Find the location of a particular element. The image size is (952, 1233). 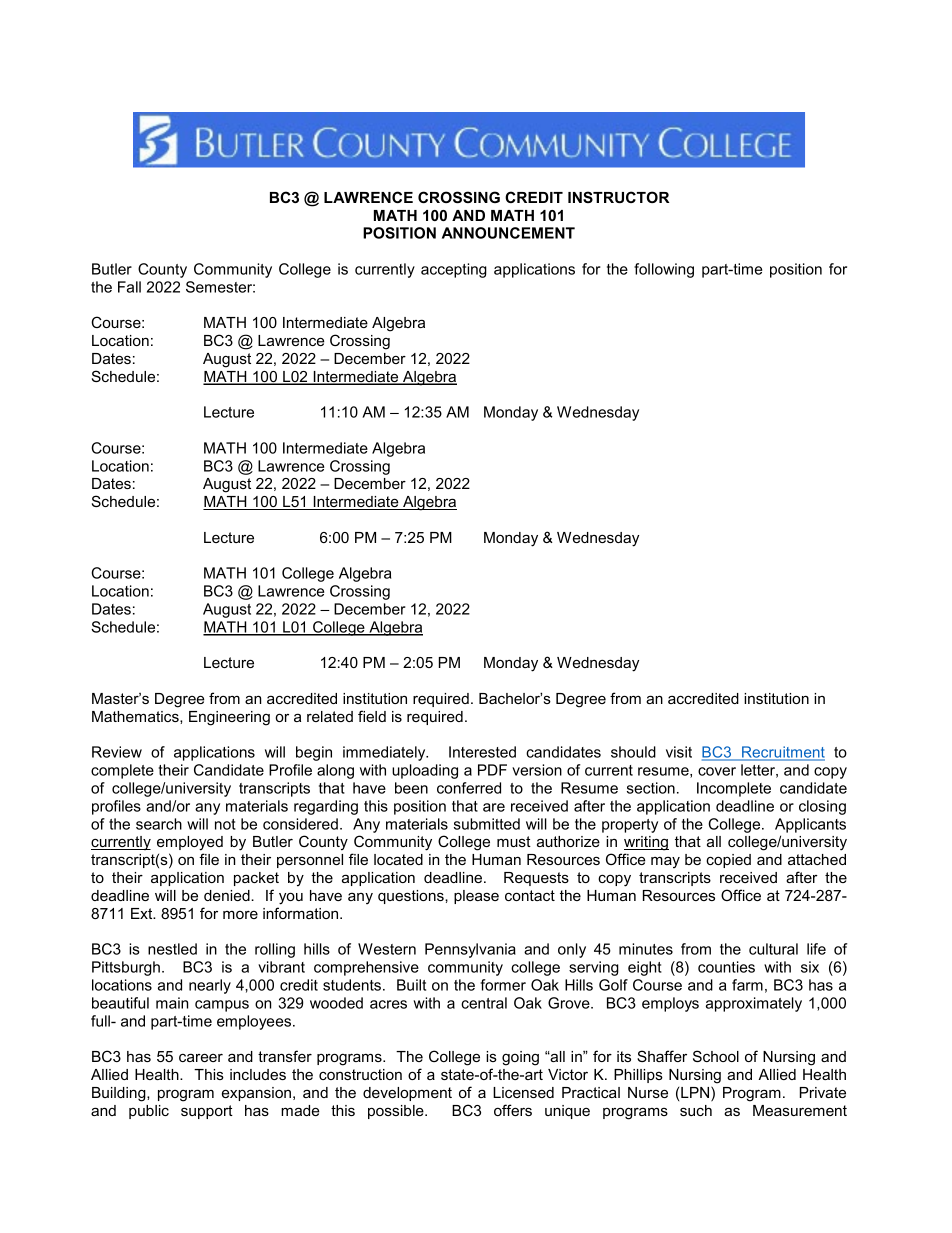

cover is located at coordinates (717, 771).
